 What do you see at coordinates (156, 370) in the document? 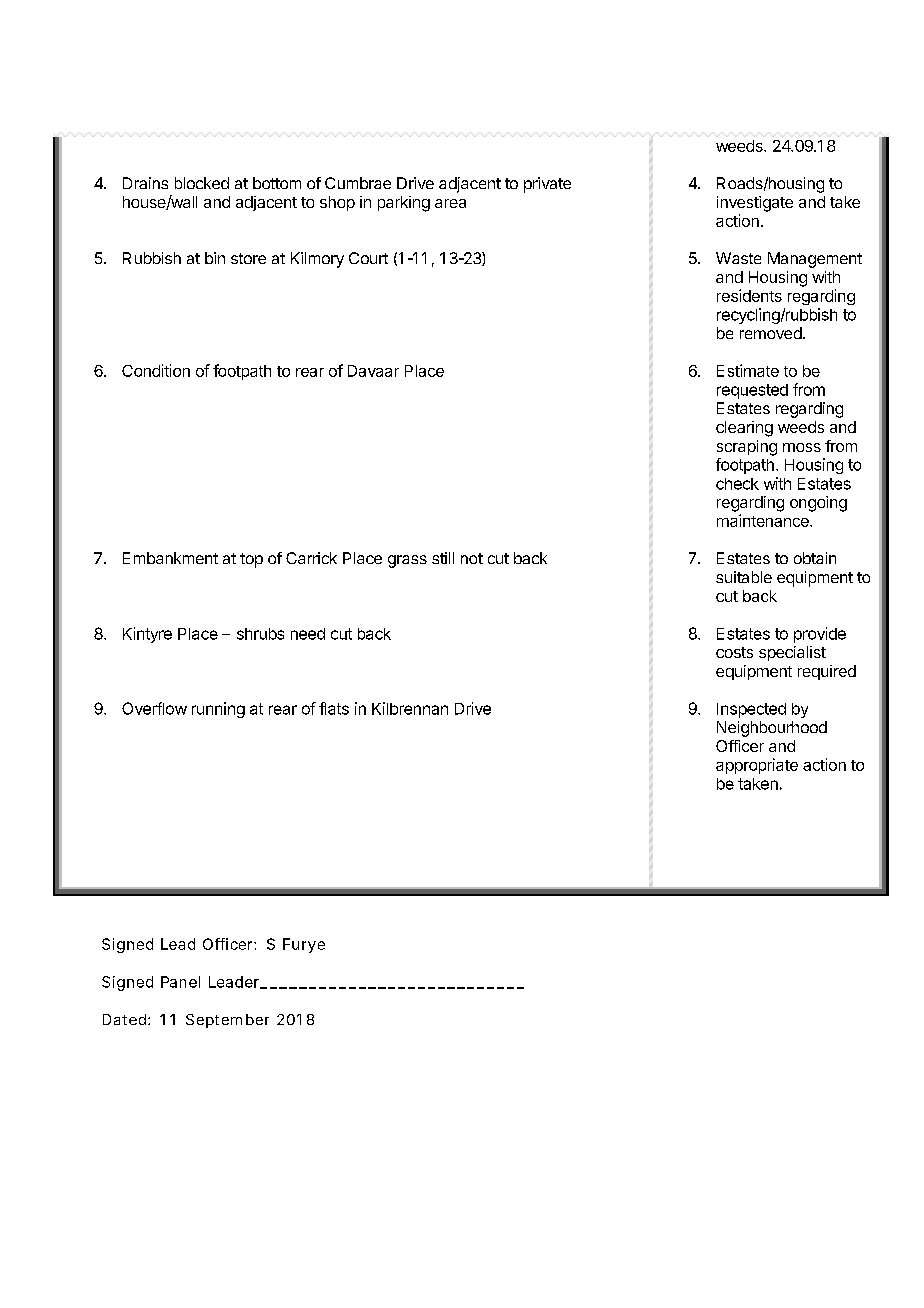
I see `Condition` at bounding box center [156, 370].
